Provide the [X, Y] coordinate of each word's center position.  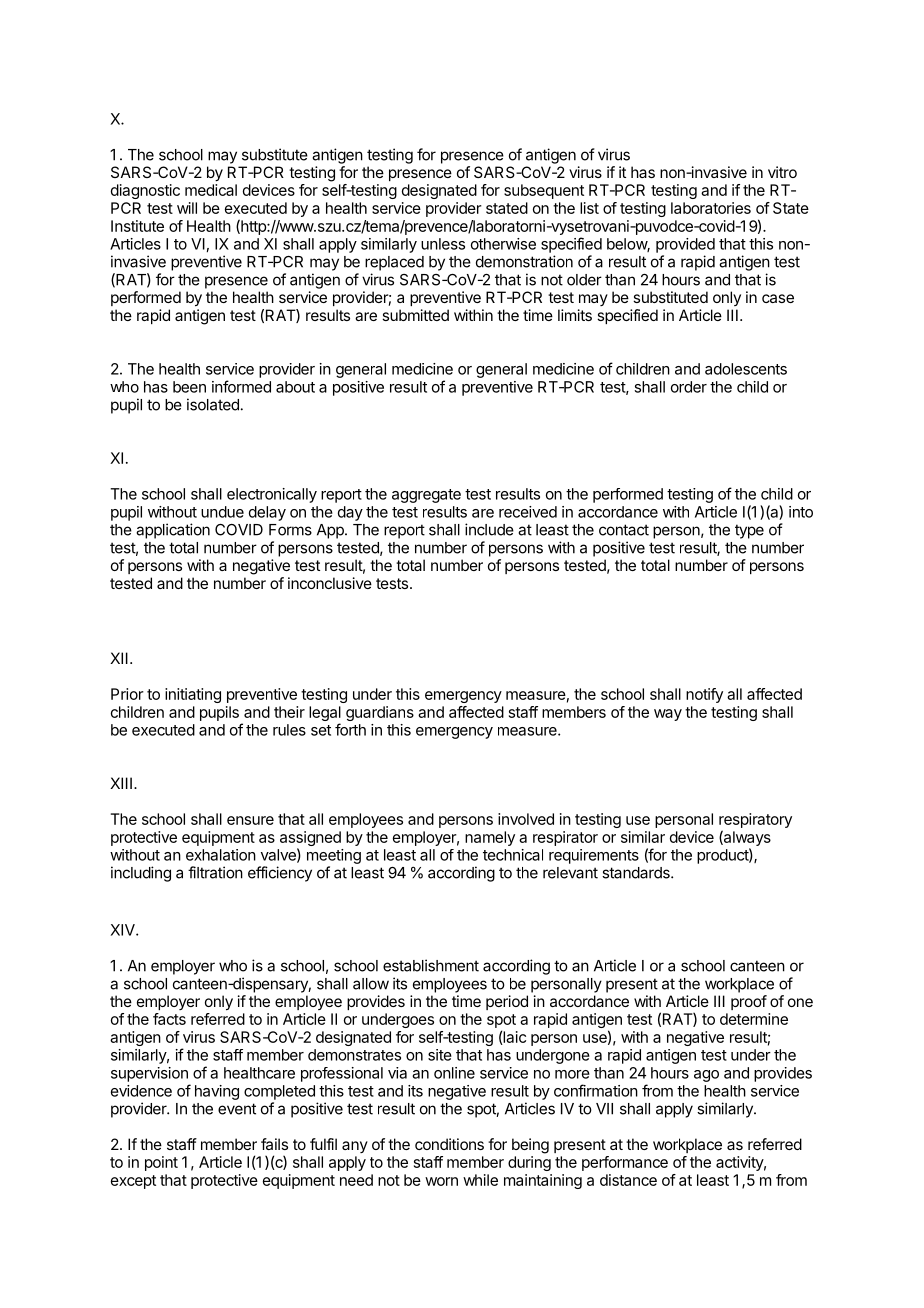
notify [704, 695]
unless [443, 244]
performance [625, 1163]
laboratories [711, 208]
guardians [380, 713]
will [187, 208]
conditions [449, 1144]
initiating [193, 695]
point [161, 1163]
